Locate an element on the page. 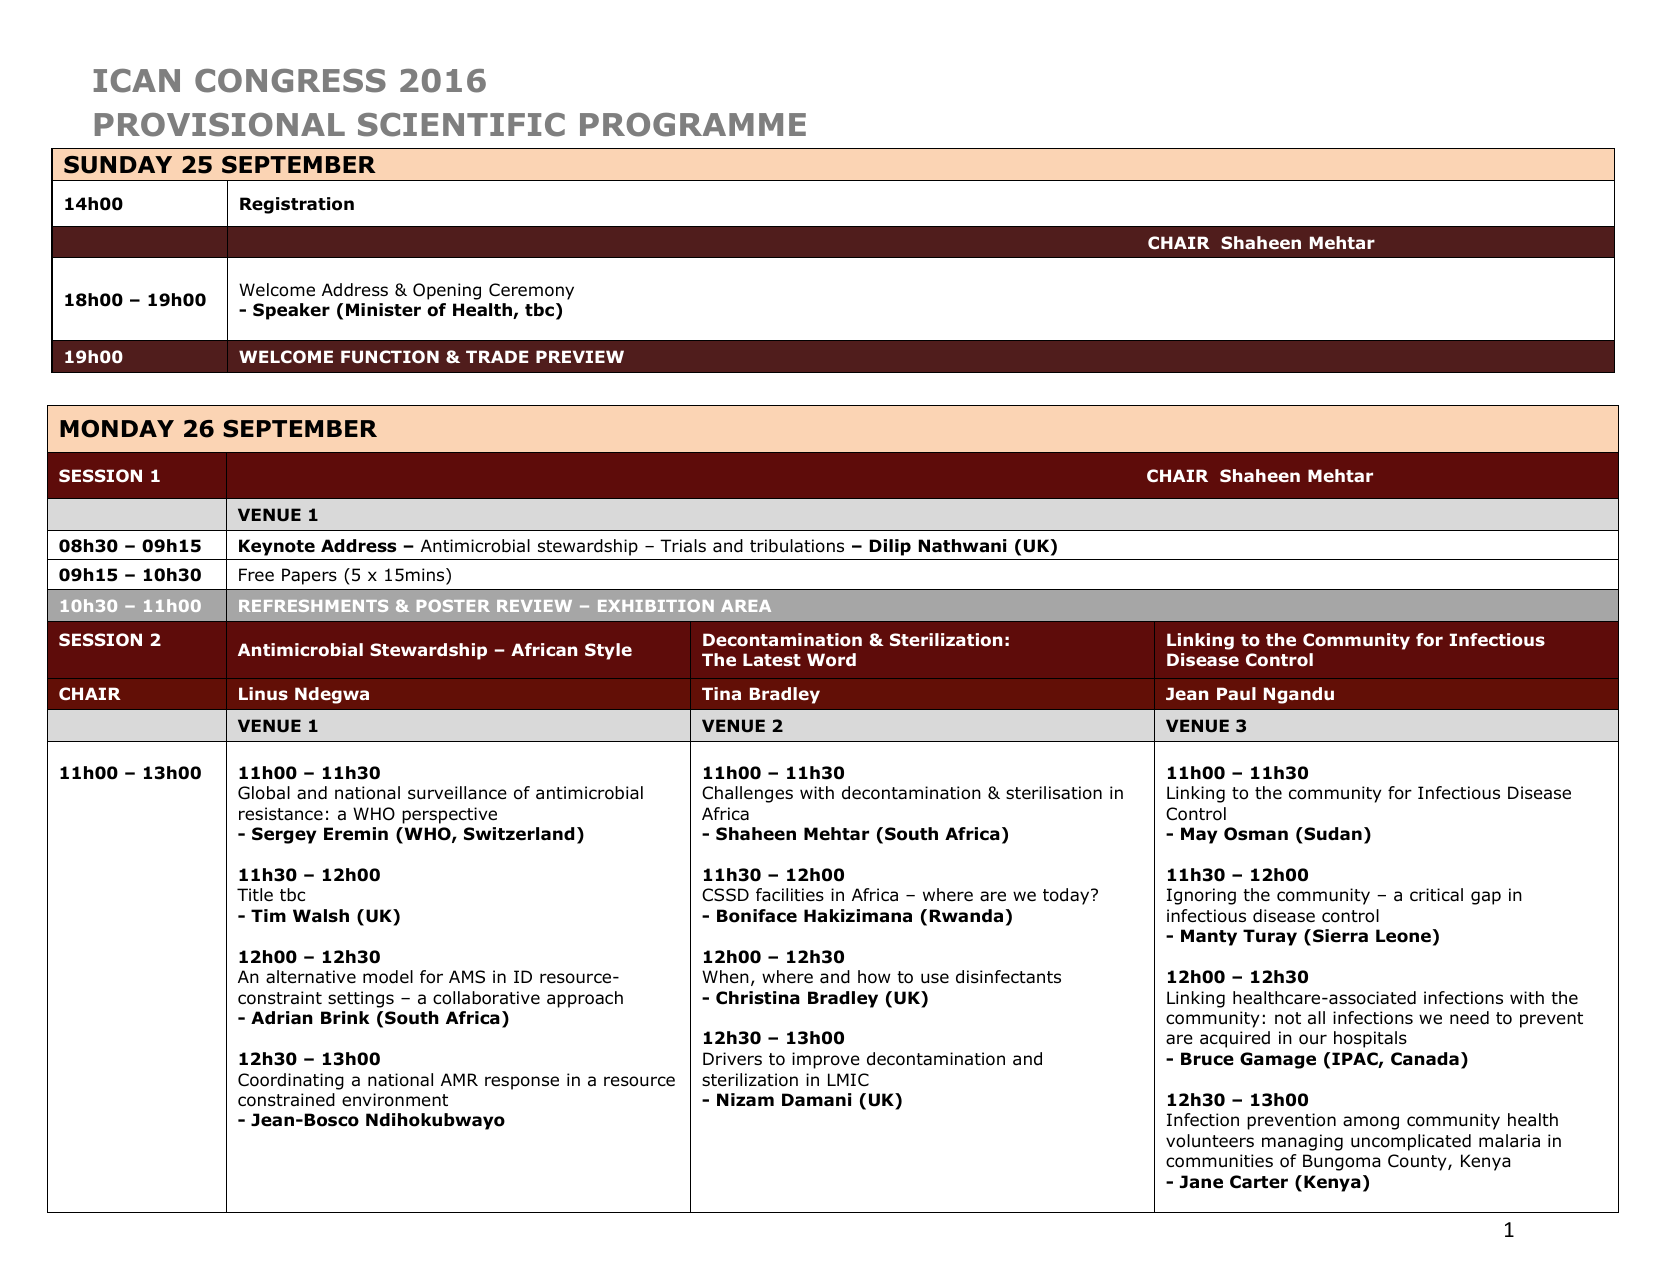 The image size is (1666, 1287). PROVISIONAL is located at coordinates (220, 124).
